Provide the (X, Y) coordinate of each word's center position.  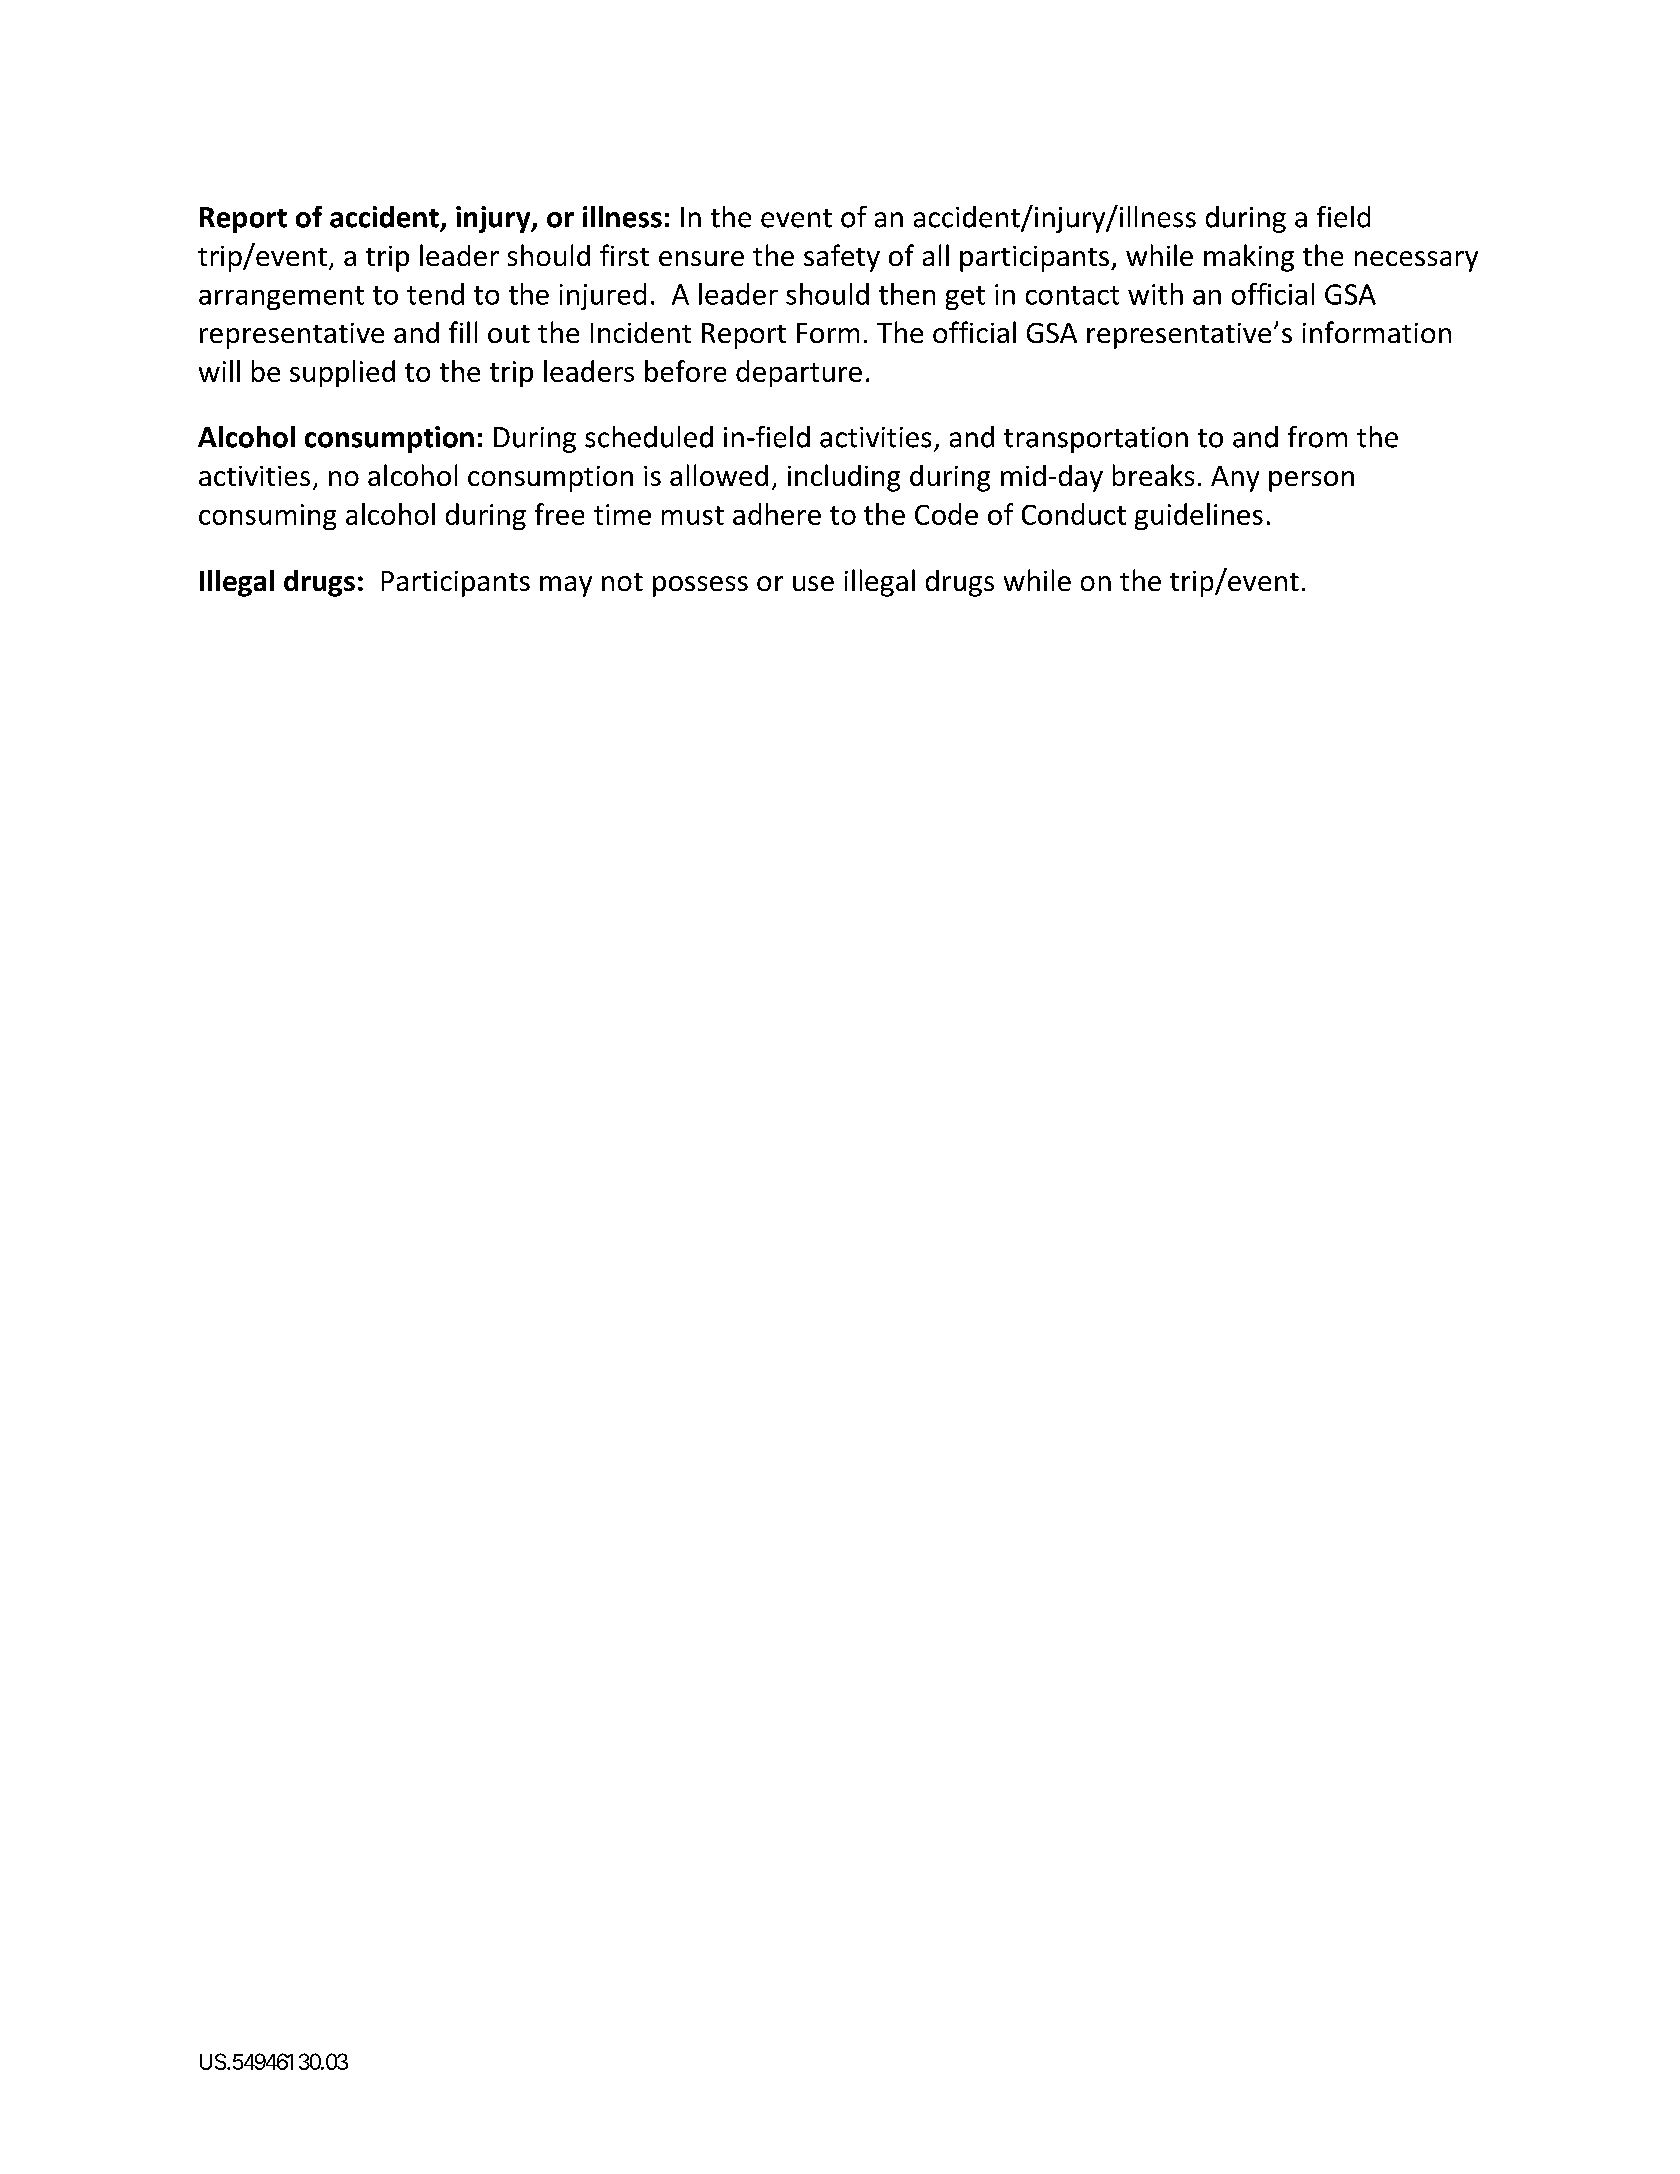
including (844, 478)
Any (1235, 479)
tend (435, 294)
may (566, 586)
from (1317, 437)
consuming (267, 517)
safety (842, 258)
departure (799, 373)
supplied (342, 373)
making (1249, 258)
